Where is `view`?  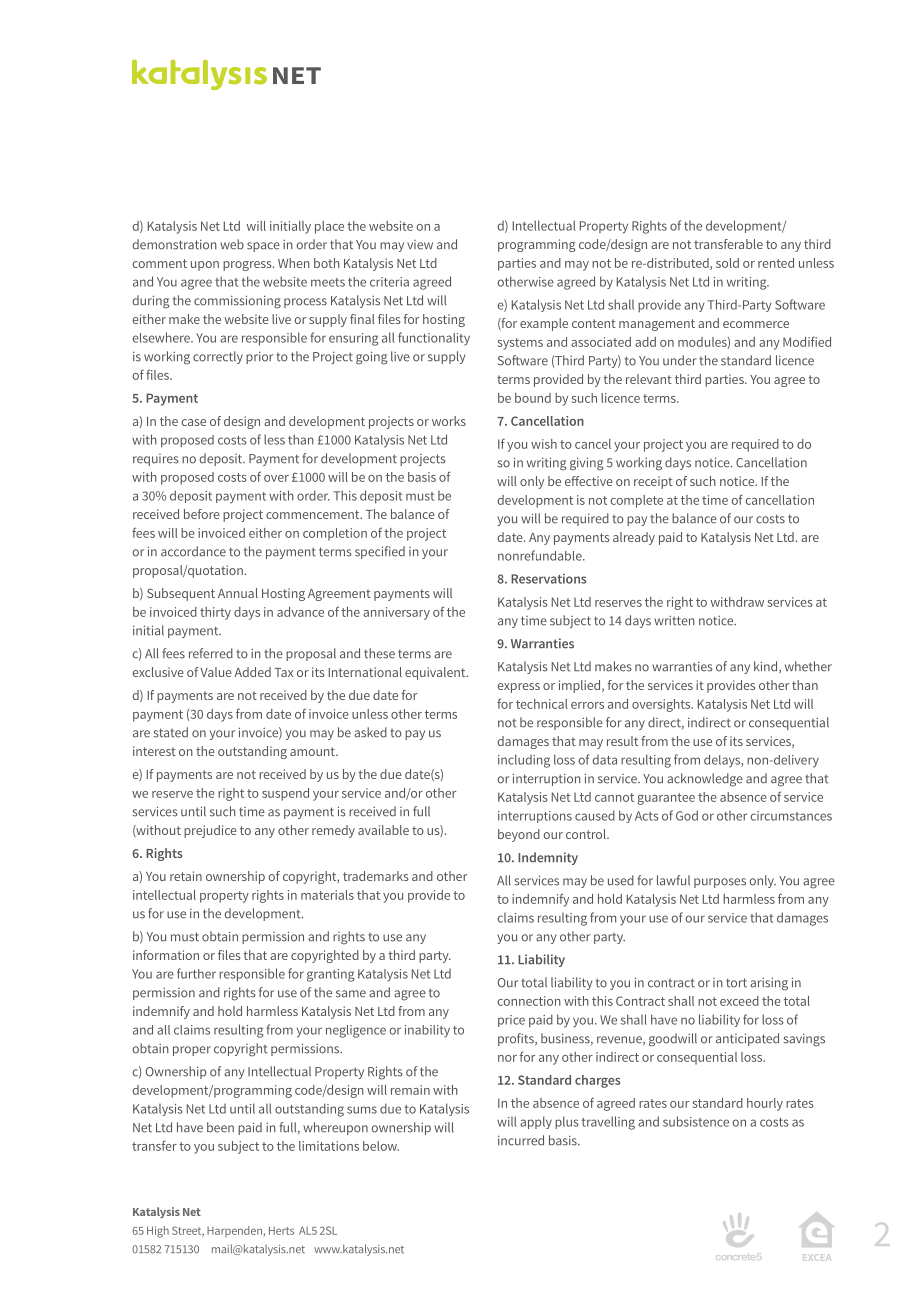 view is located at coordinates (420, 245).
